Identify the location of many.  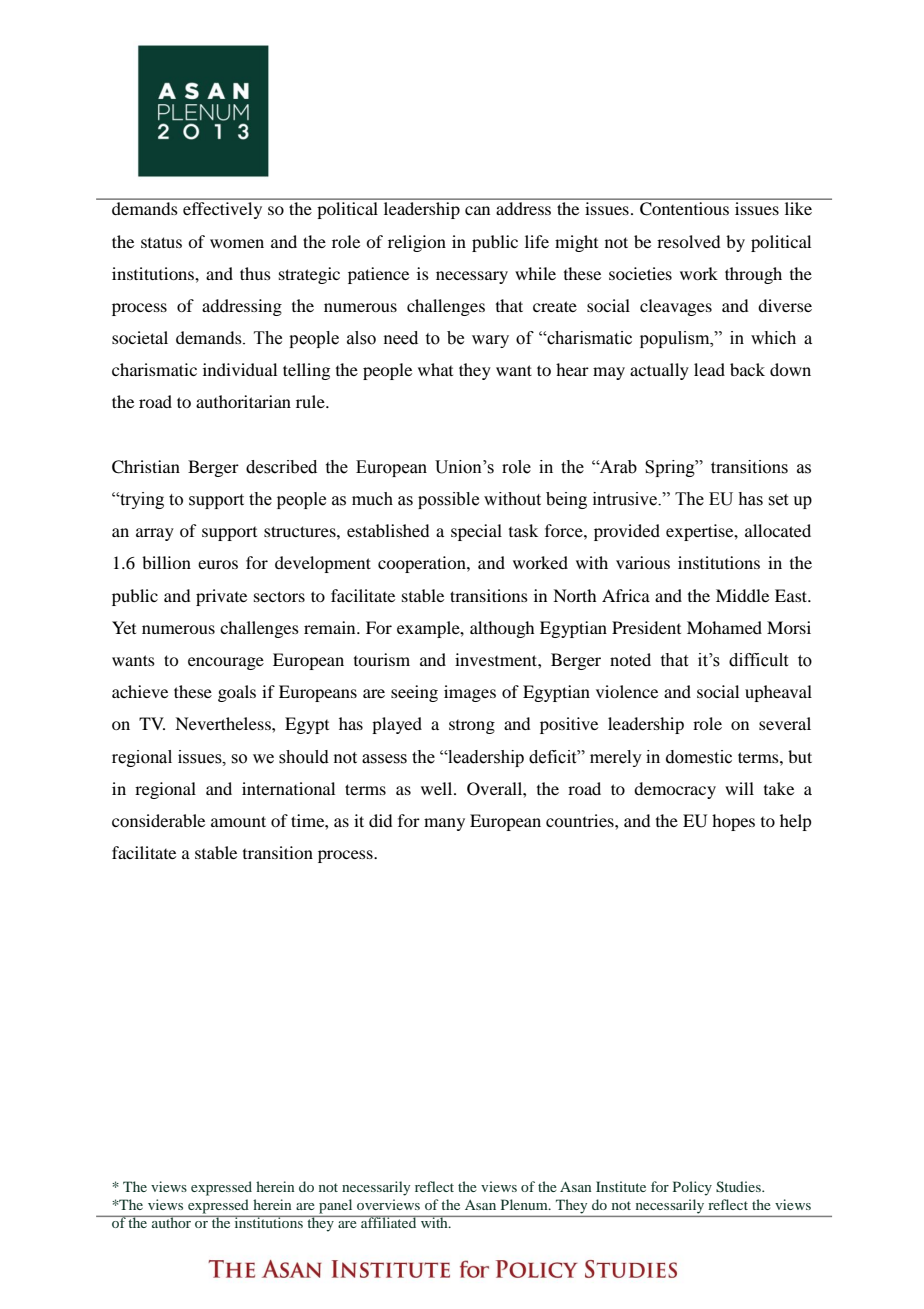
(444, 824).
